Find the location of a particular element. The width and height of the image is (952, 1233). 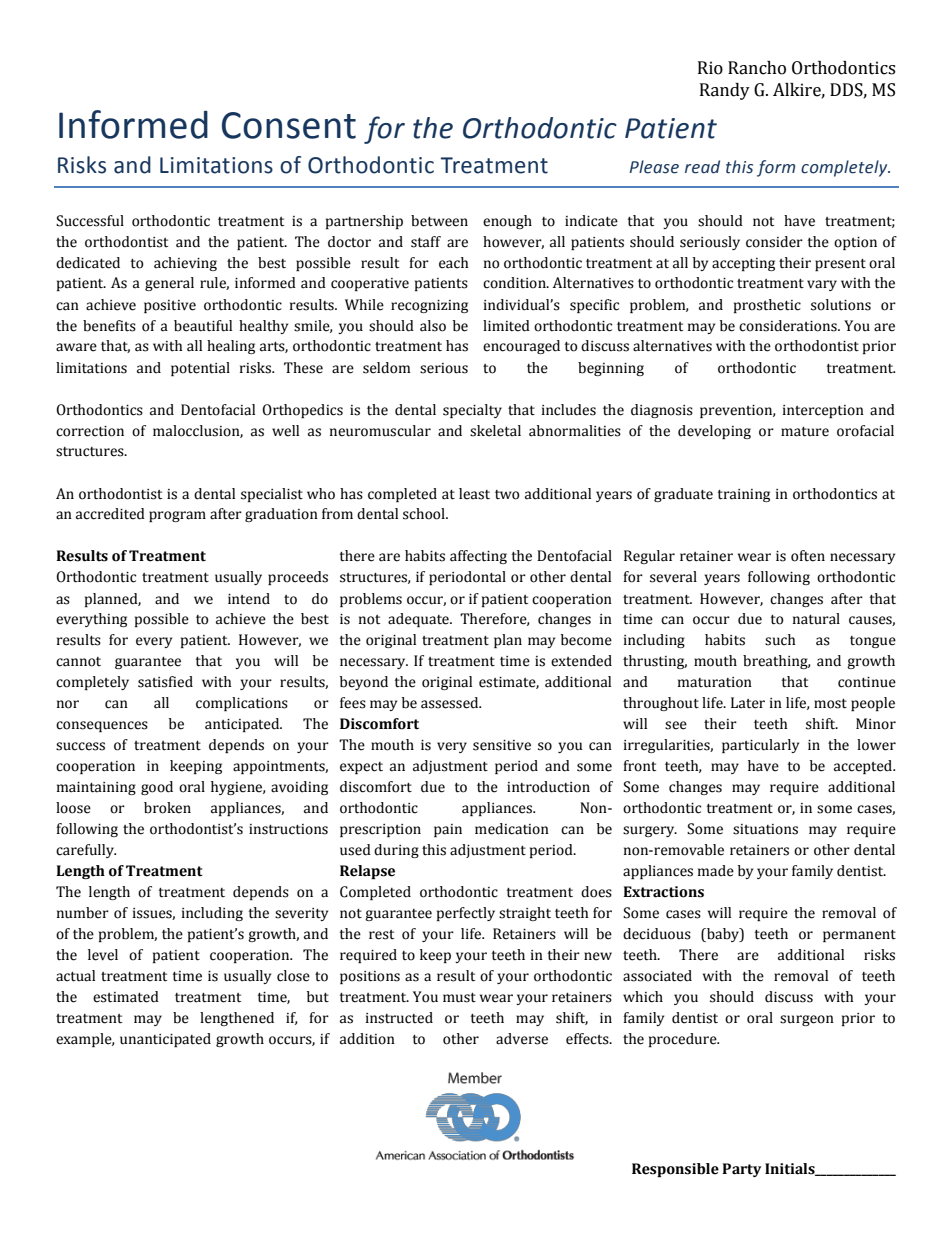

program is located at coordinates (177, 516).
